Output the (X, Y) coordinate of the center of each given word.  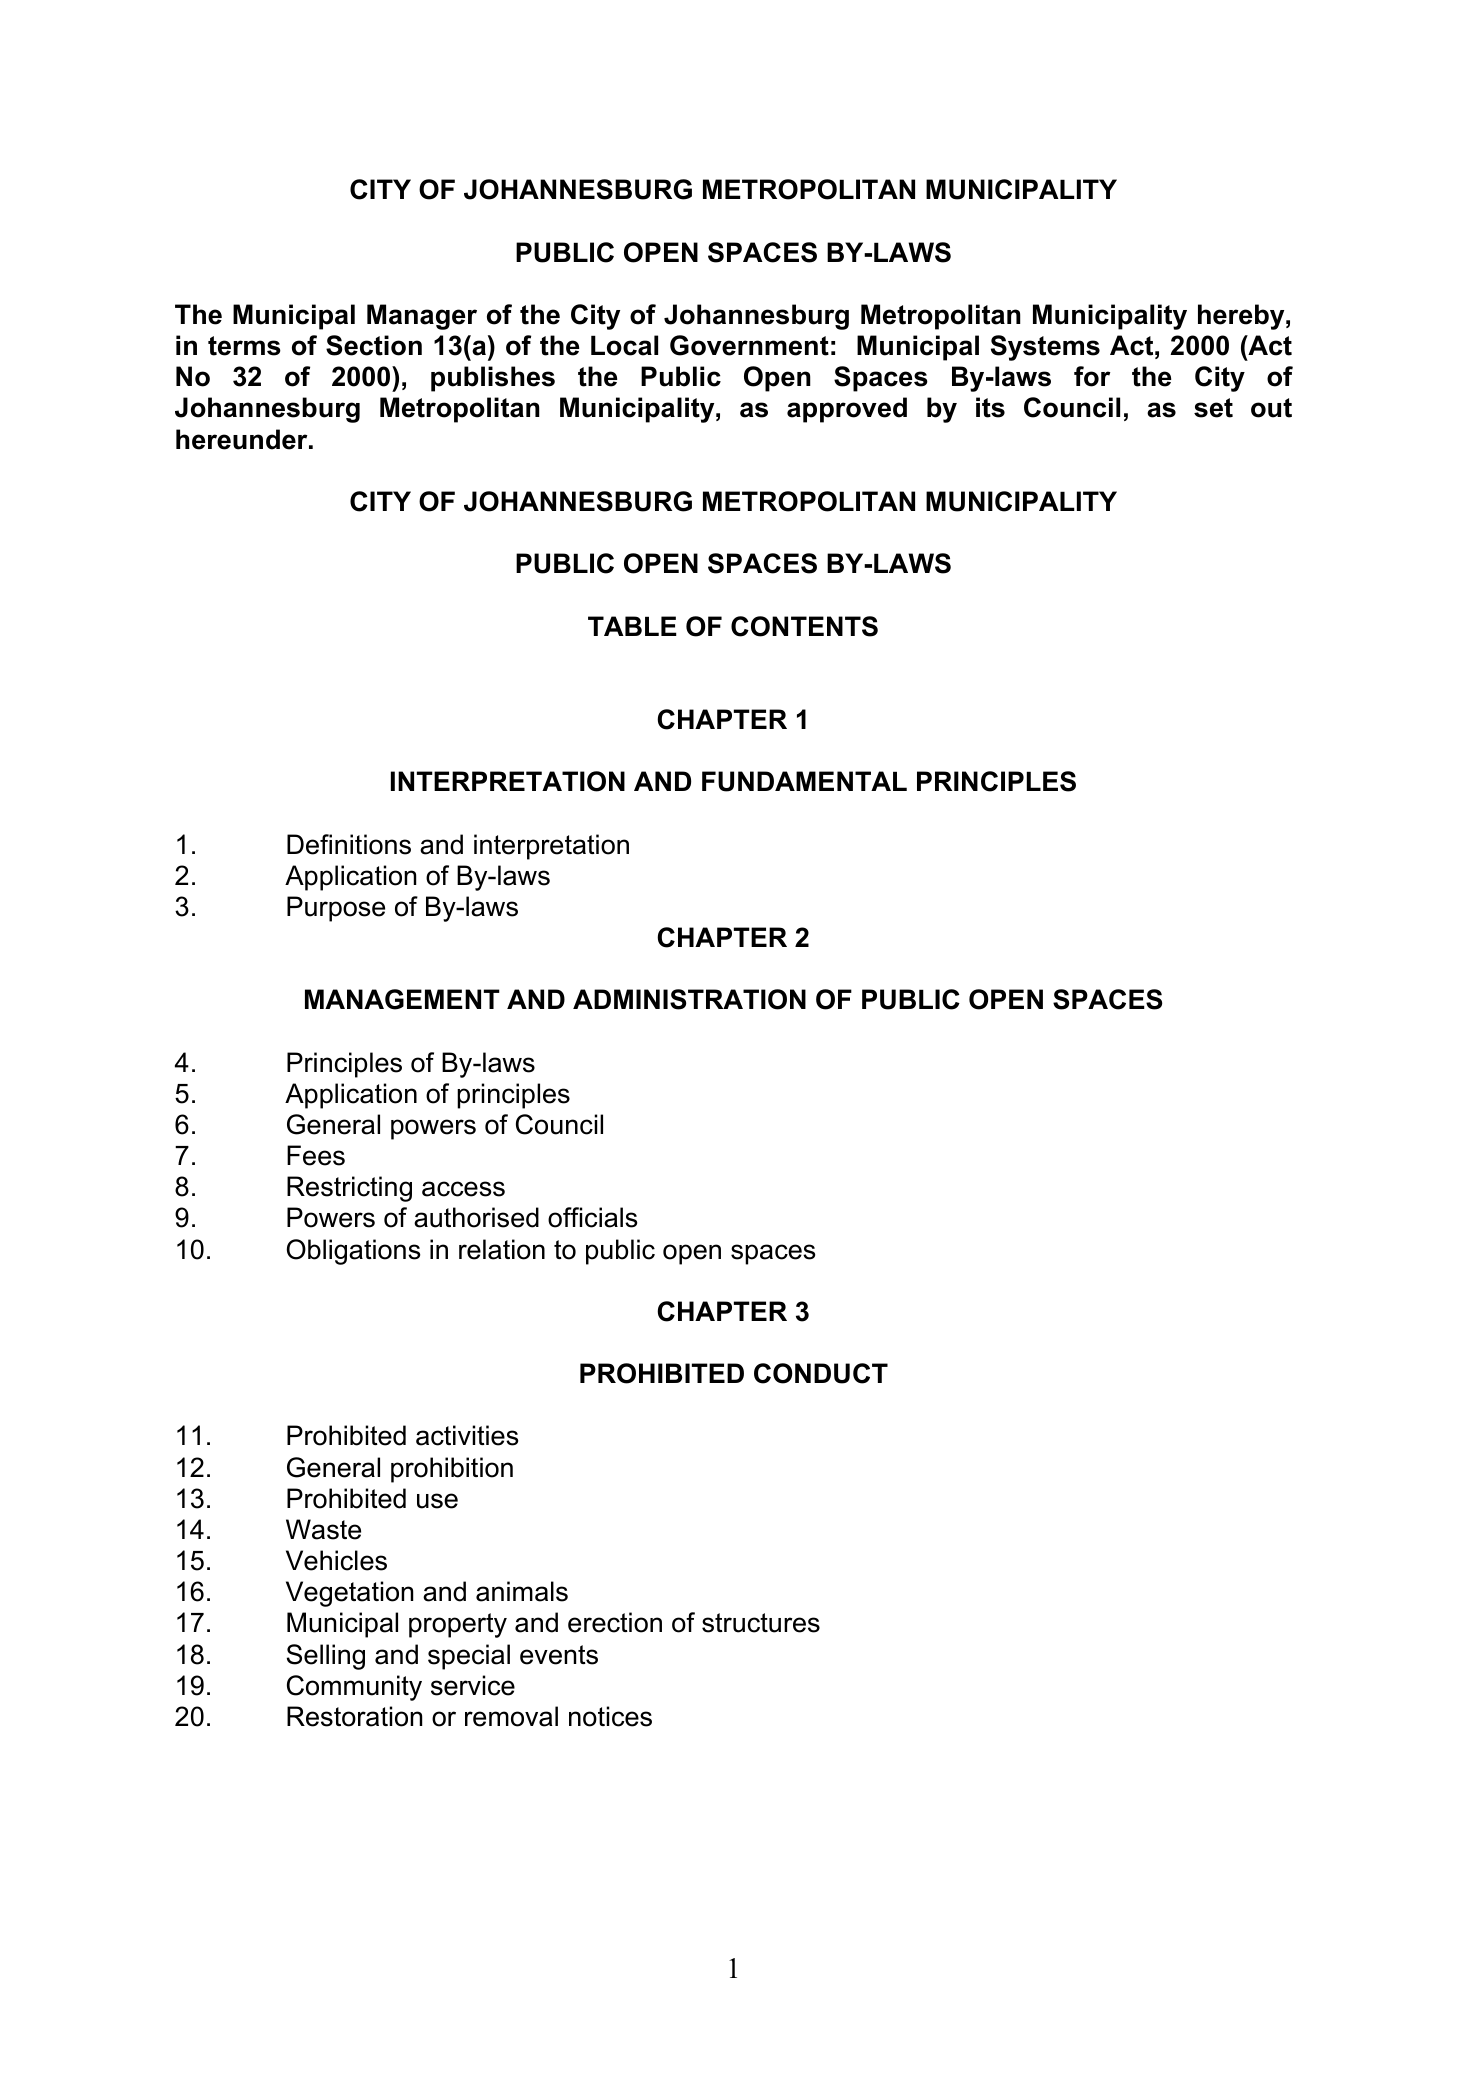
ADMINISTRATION (689, 999)
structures (761, 1623)
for (1092, 376)
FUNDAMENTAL (804, 781)
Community (354, 1688)
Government (749, 345)
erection (615, 1622)
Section (374, 345)
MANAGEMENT (402, 999)
